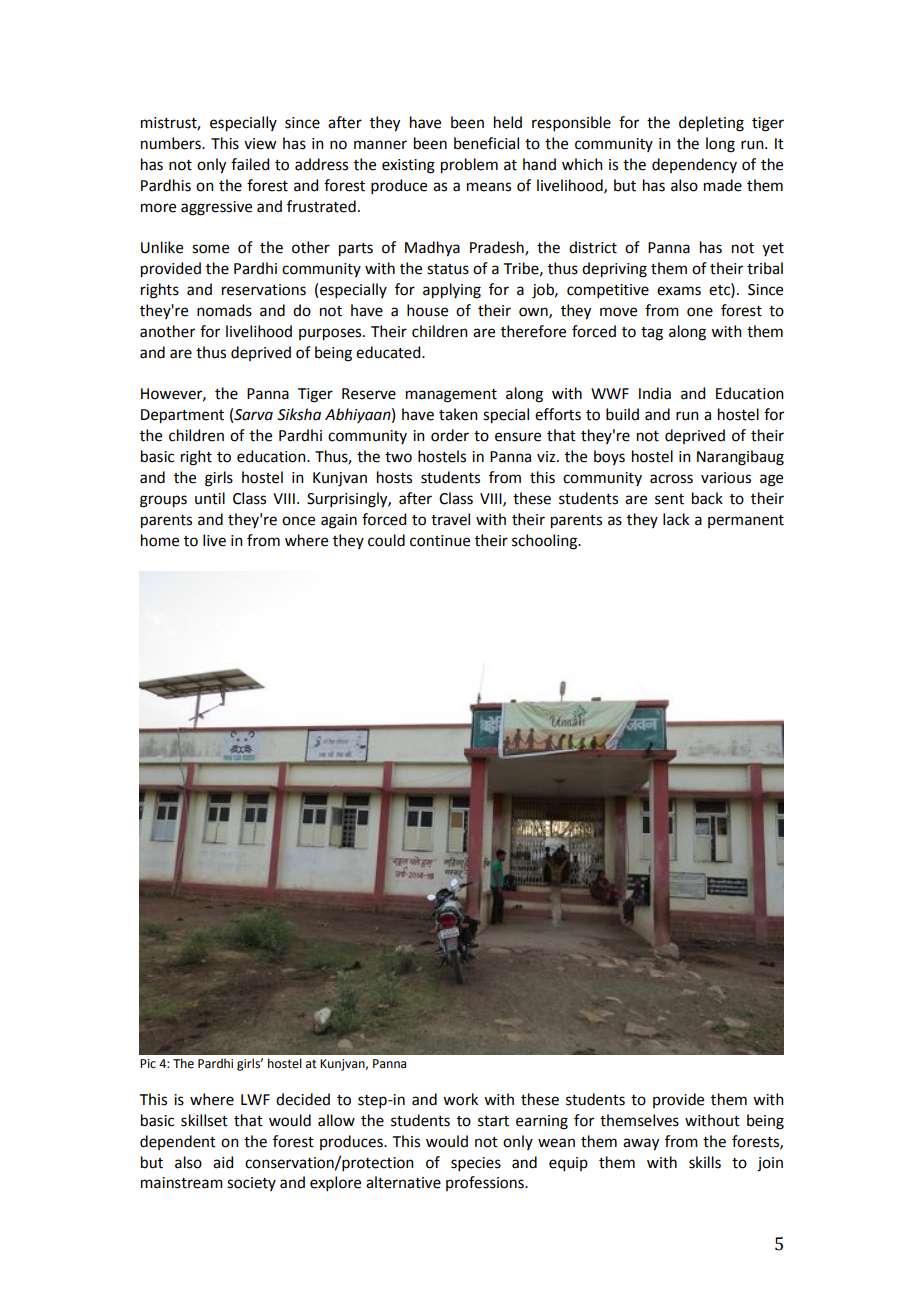 The image size is (924, 1309). What do you see at coordinates (336, 1120) in the page?
I see `allow` at bounding box center [336, 1120].
